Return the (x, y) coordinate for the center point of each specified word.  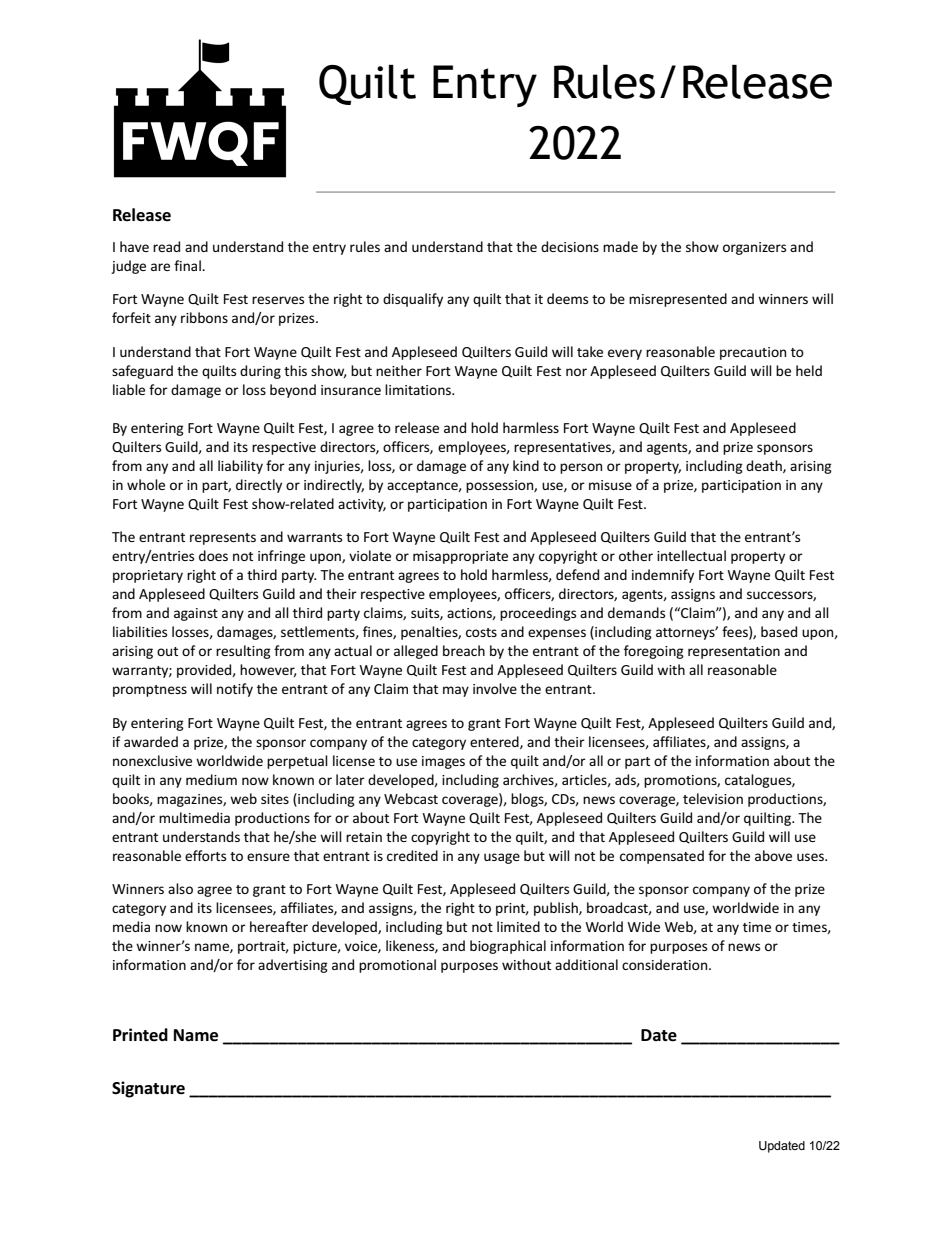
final (188, 265)
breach (464, 650)
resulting (243, 652)
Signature (148, 1089)
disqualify (413, 300)
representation (734, 652)
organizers (754, 248)
